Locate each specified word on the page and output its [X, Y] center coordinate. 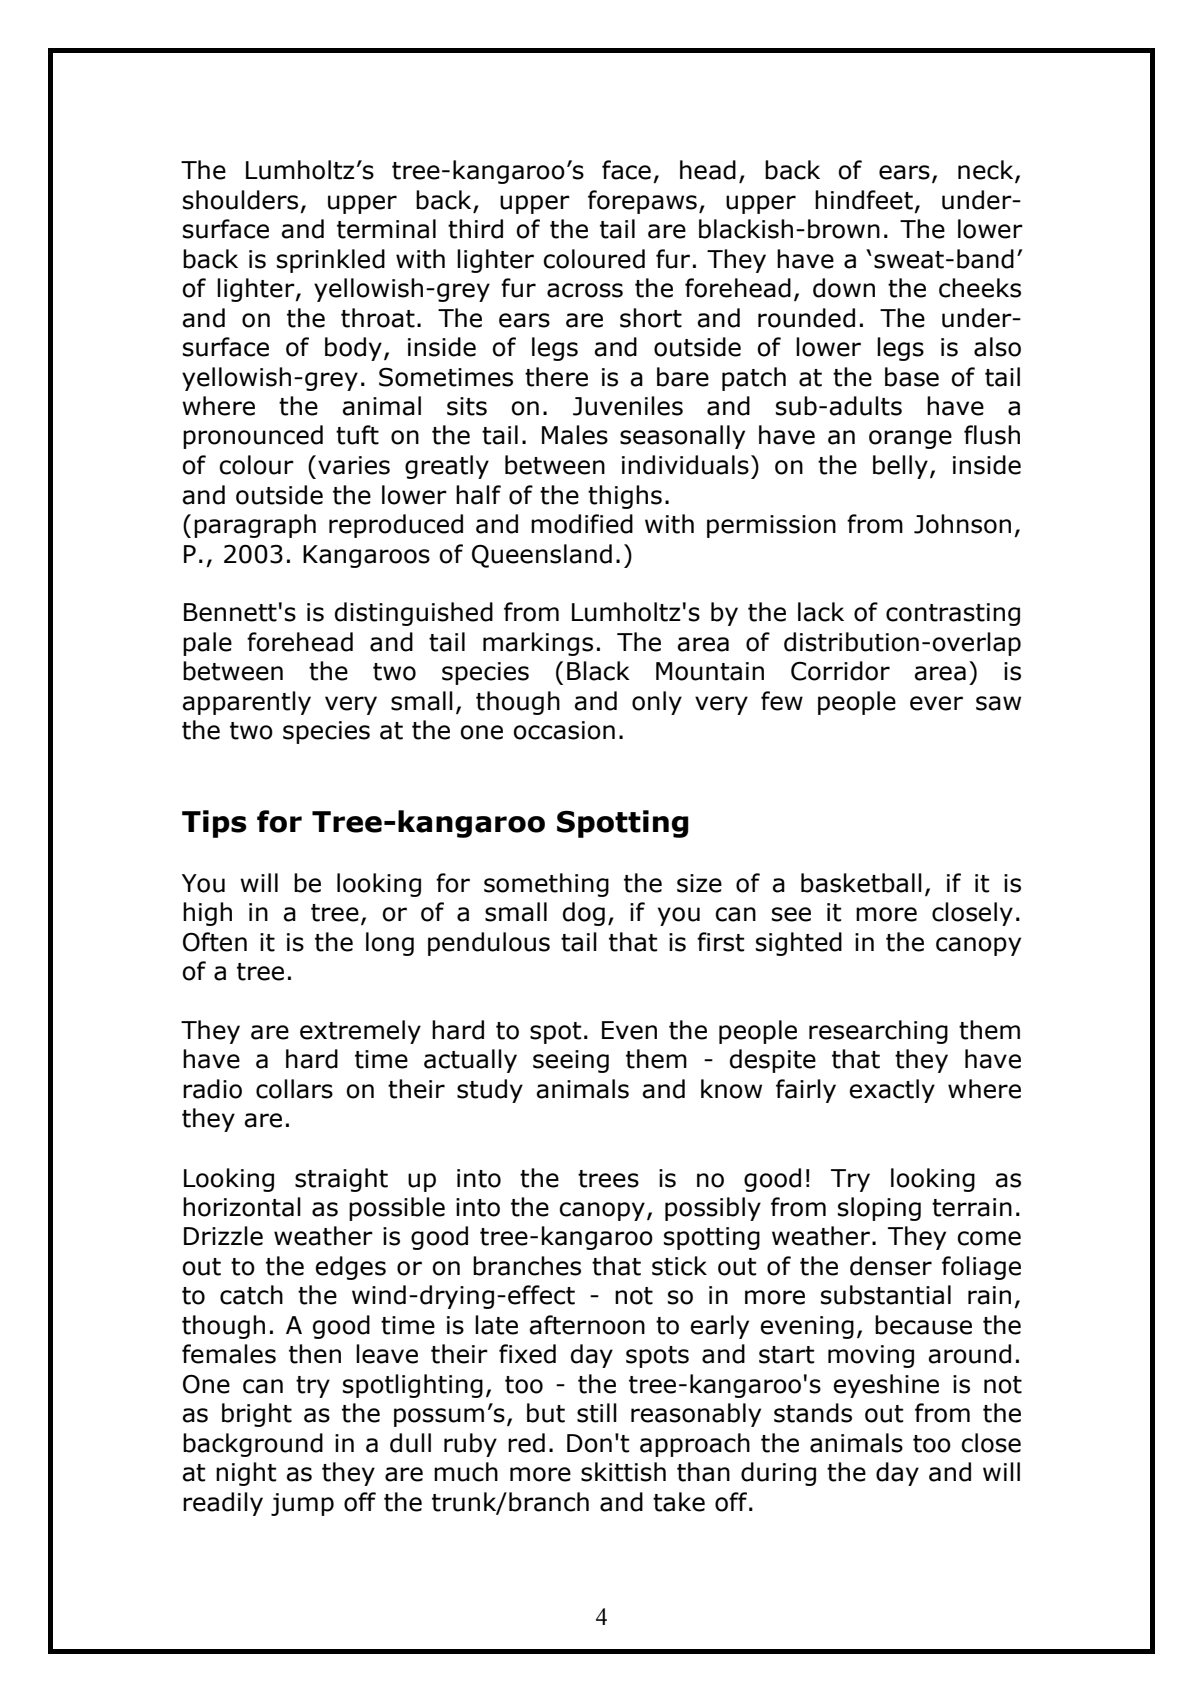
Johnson [962, 524]
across [585, 290]
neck [987, 171]
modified [582, 524]
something [546, 885]
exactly [892, 1091]
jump [302, 1504]
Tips [214, 824]
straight [341, 1180]
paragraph [255, 526]
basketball [861, 883]
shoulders [240, 200]
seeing [571, 1061]
